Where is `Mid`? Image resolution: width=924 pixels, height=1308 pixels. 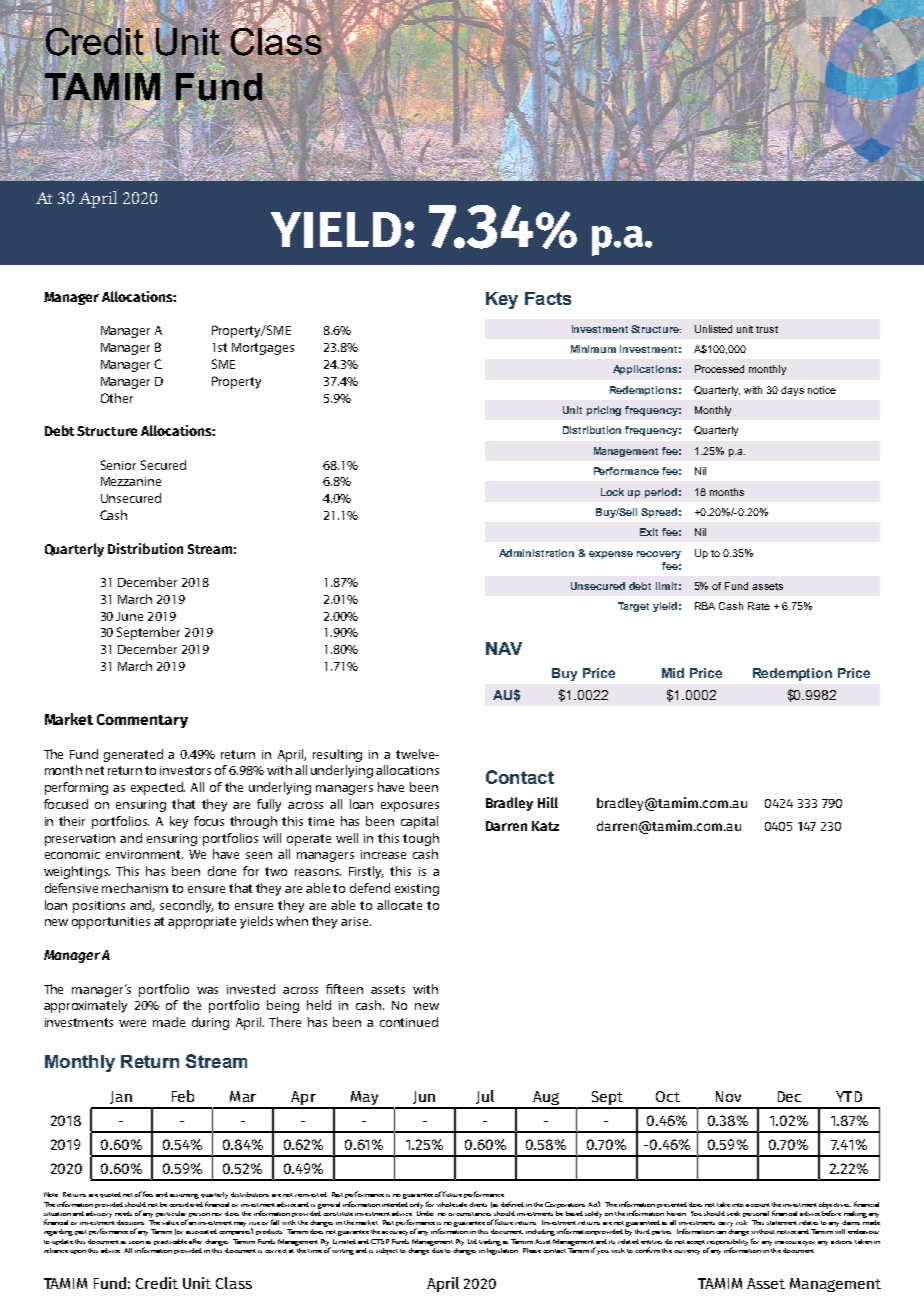 Mid is located at coordinates (673, 673).
